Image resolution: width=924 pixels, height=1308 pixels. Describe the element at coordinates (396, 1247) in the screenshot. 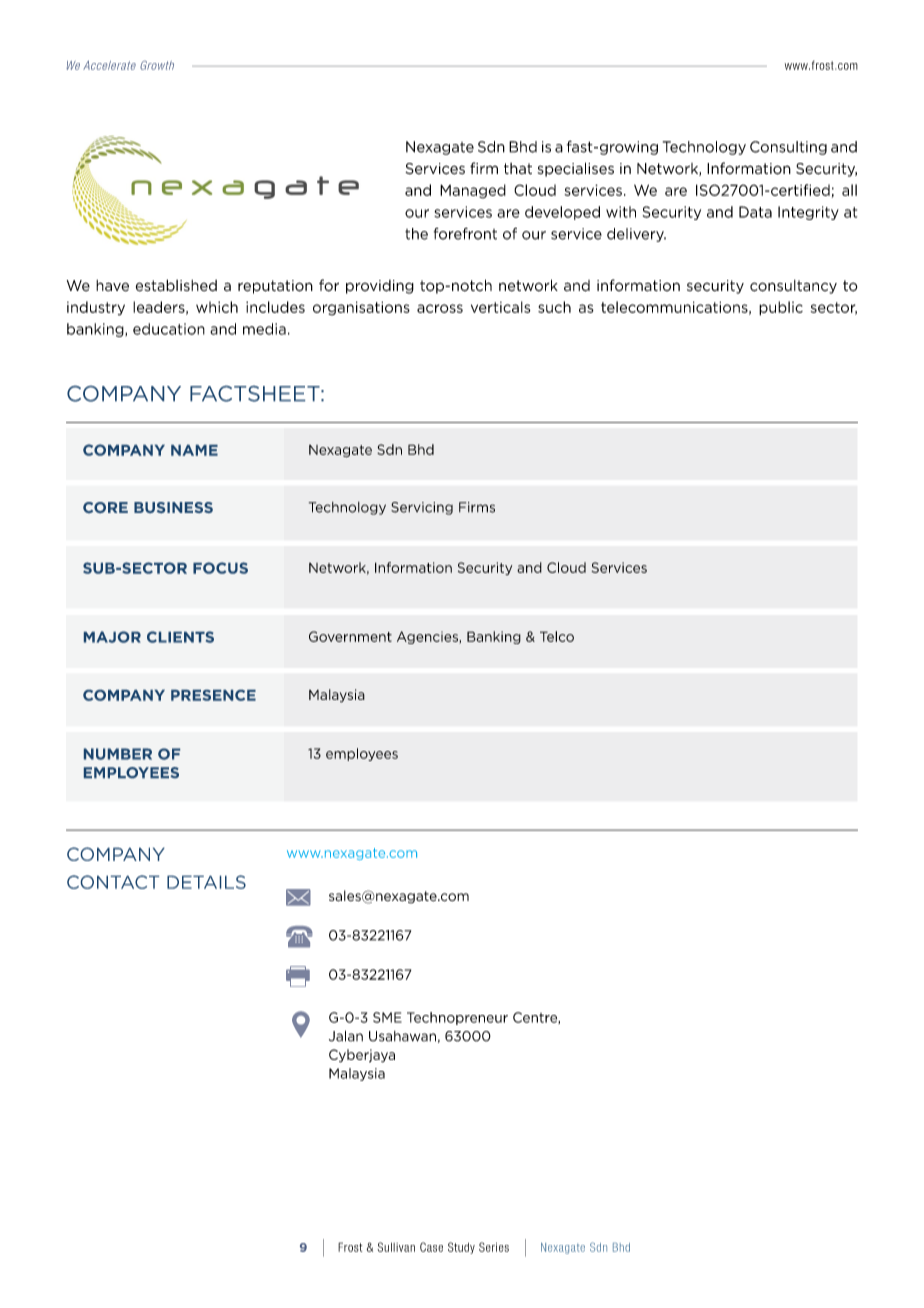

I see `Sullivan` at that location.
